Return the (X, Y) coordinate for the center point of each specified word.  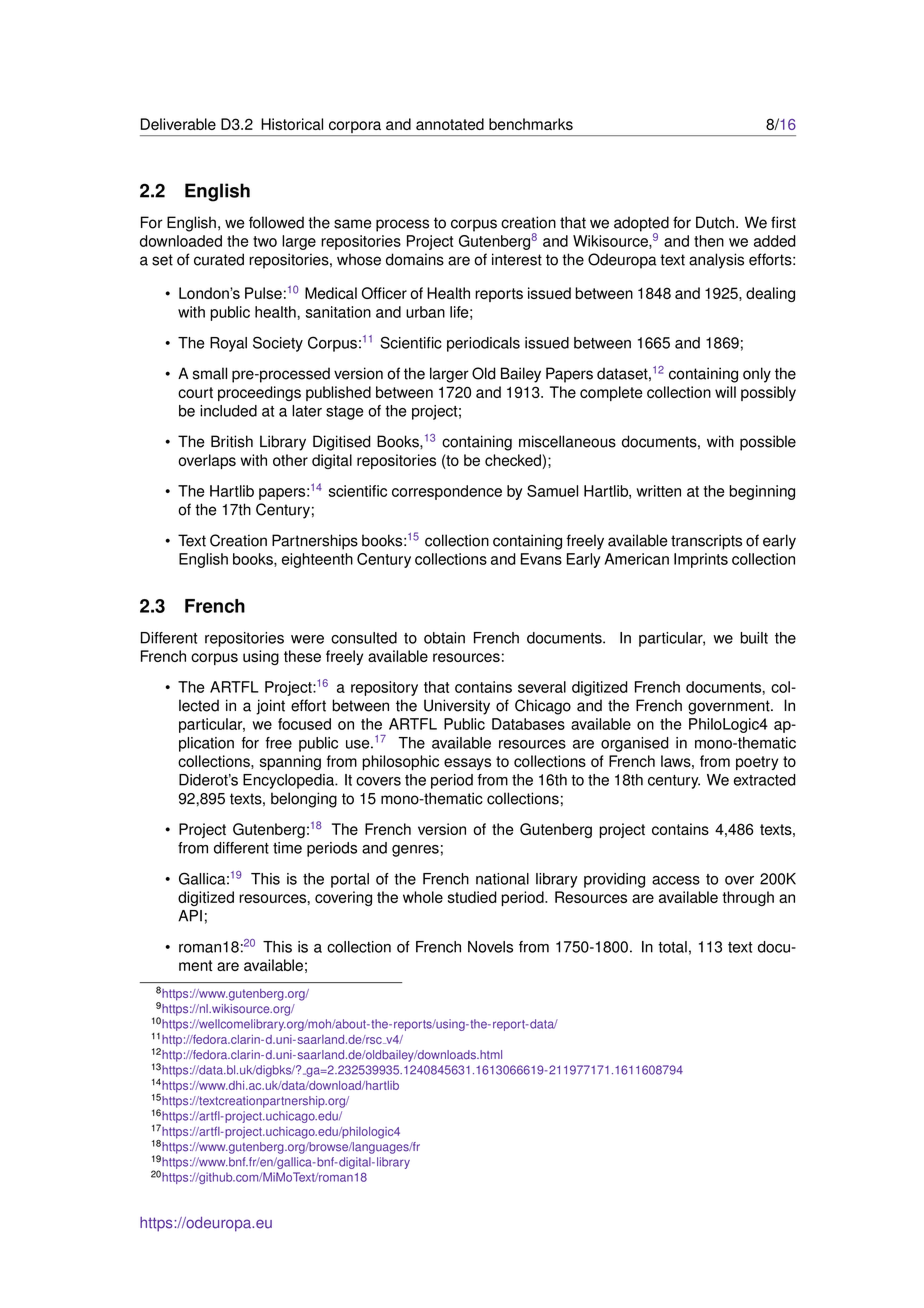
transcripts (706, 542)
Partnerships (315, 542)
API (190, 916)
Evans (541, 559)
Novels (490, 947)
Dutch (716, 222)
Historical (292, 124)
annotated (450, 124)
